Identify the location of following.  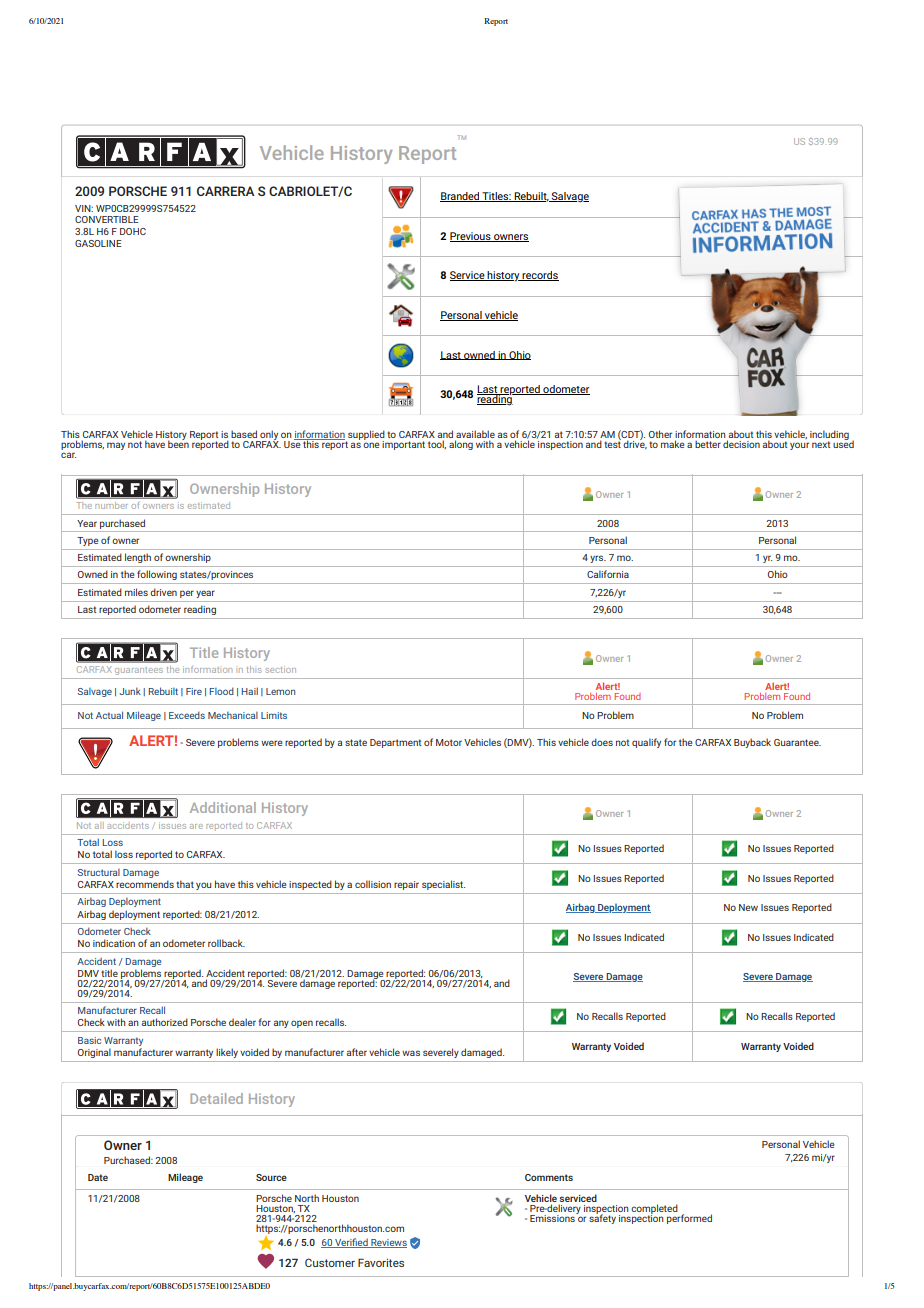
(157, 575).
